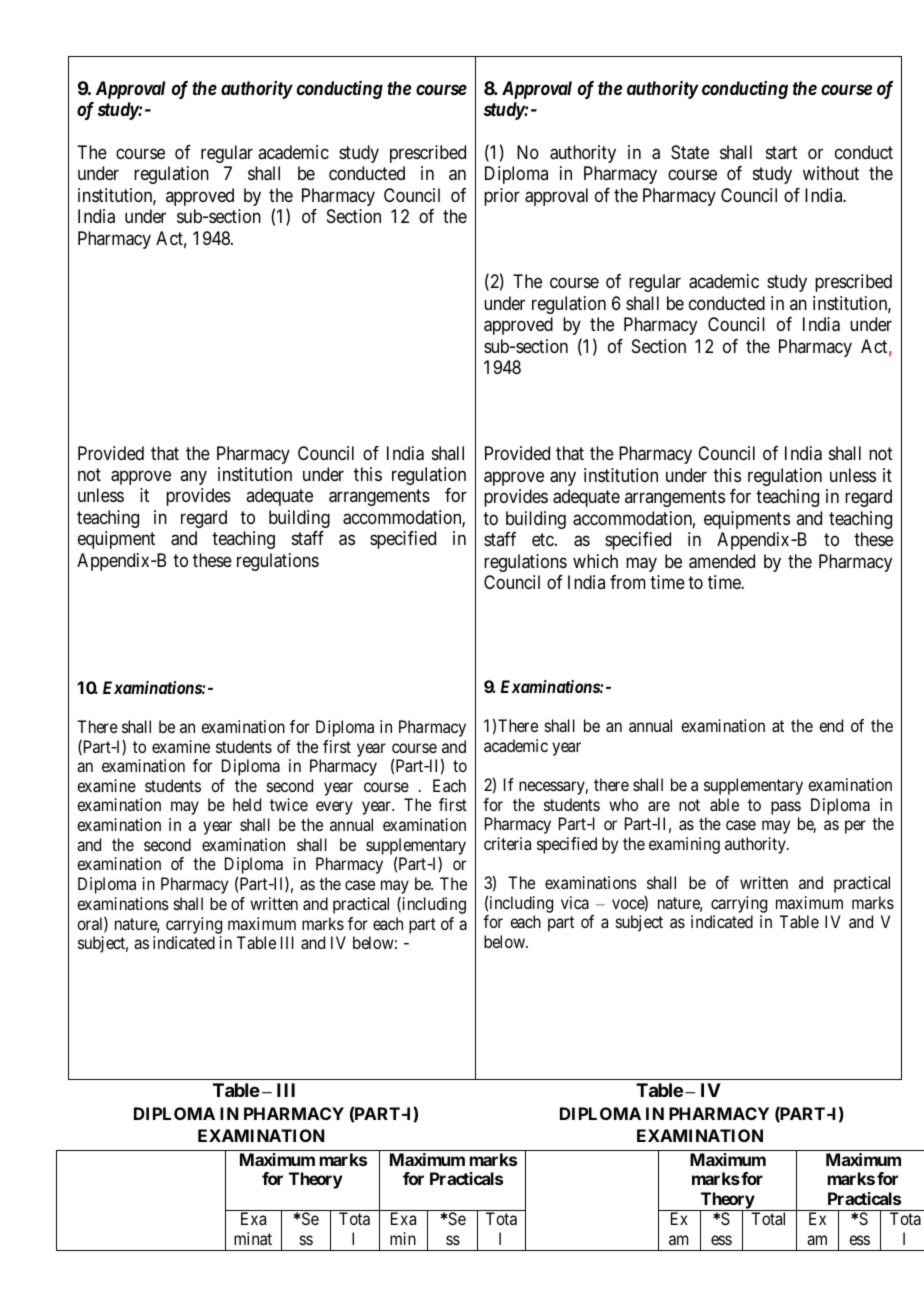 The image size is (924, 1307). What do you see at coordinates (544, 539) in the screenshot?
I see `etc` at bounding box center [544, 539].
